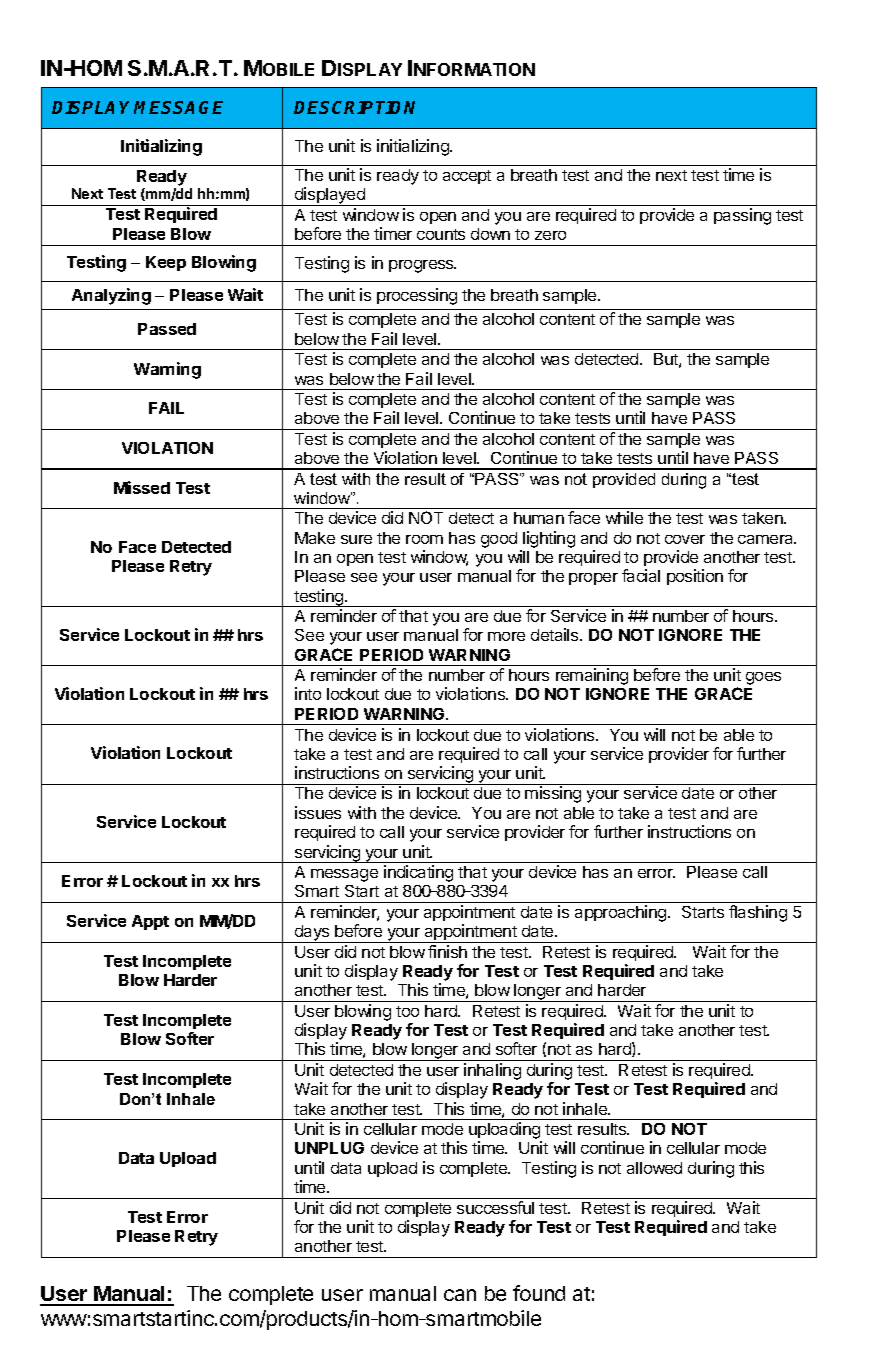 This screenshot has height=1372, width=887. Describe the element at coordinates (447, 951) in the screenshot. I see `finish` at that location.
